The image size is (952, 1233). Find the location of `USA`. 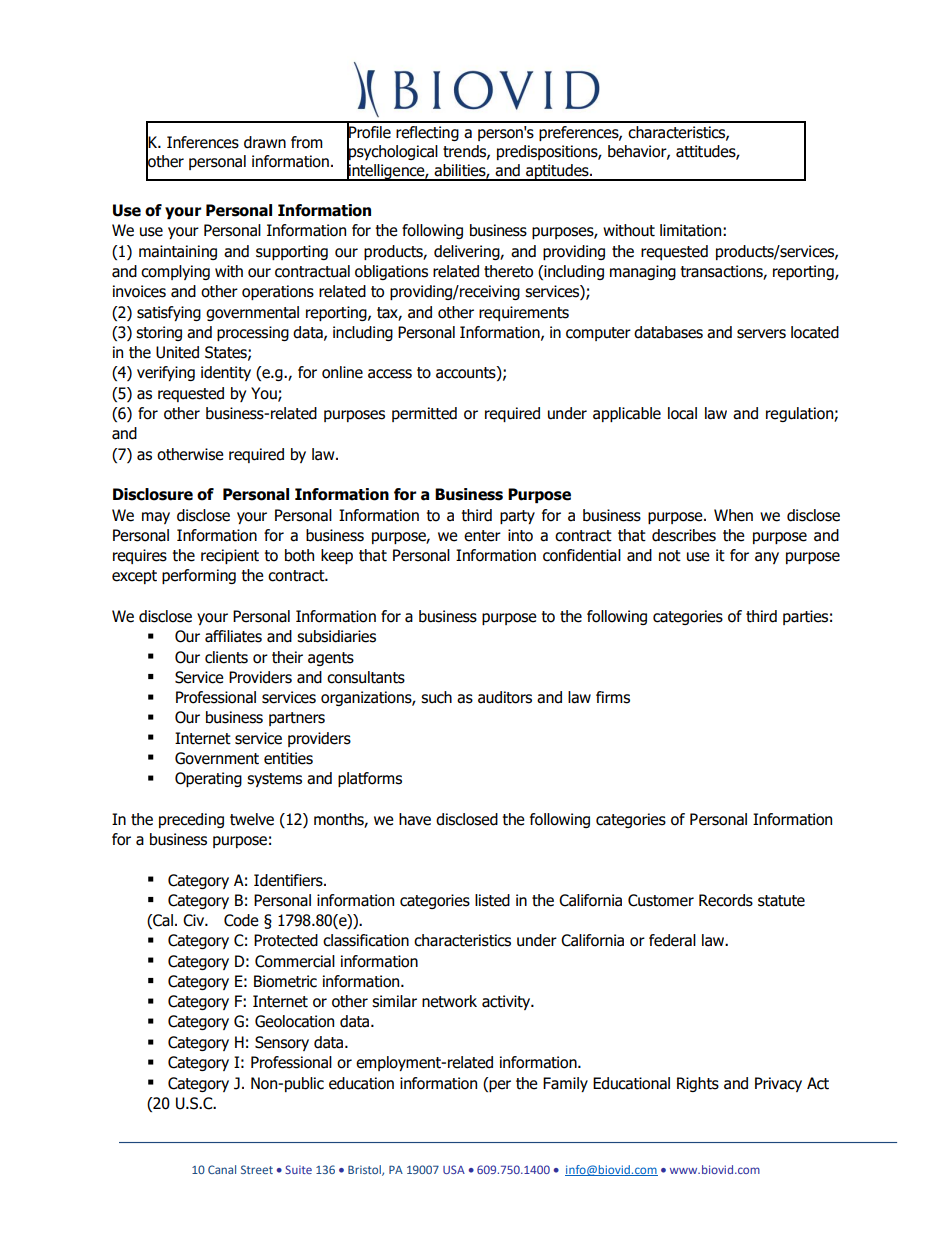

USA is located at coordinates (454, 1169).
